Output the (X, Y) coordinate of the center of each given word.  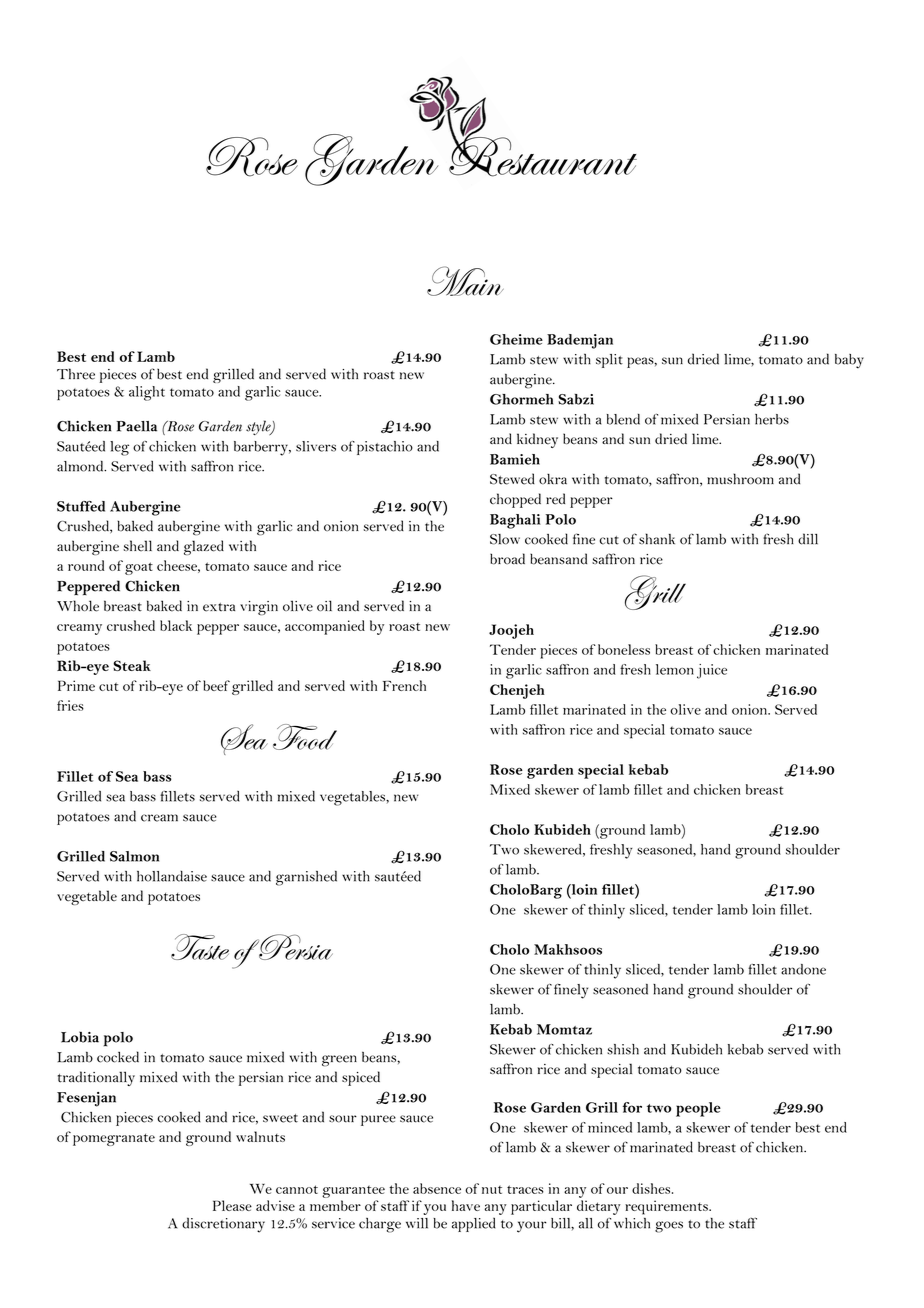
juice (712, 671)
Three (76, 374)
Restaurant (543, 156)
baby (849, 361)
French (404, 685)
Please (232, 1205)
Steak (132, 665)
